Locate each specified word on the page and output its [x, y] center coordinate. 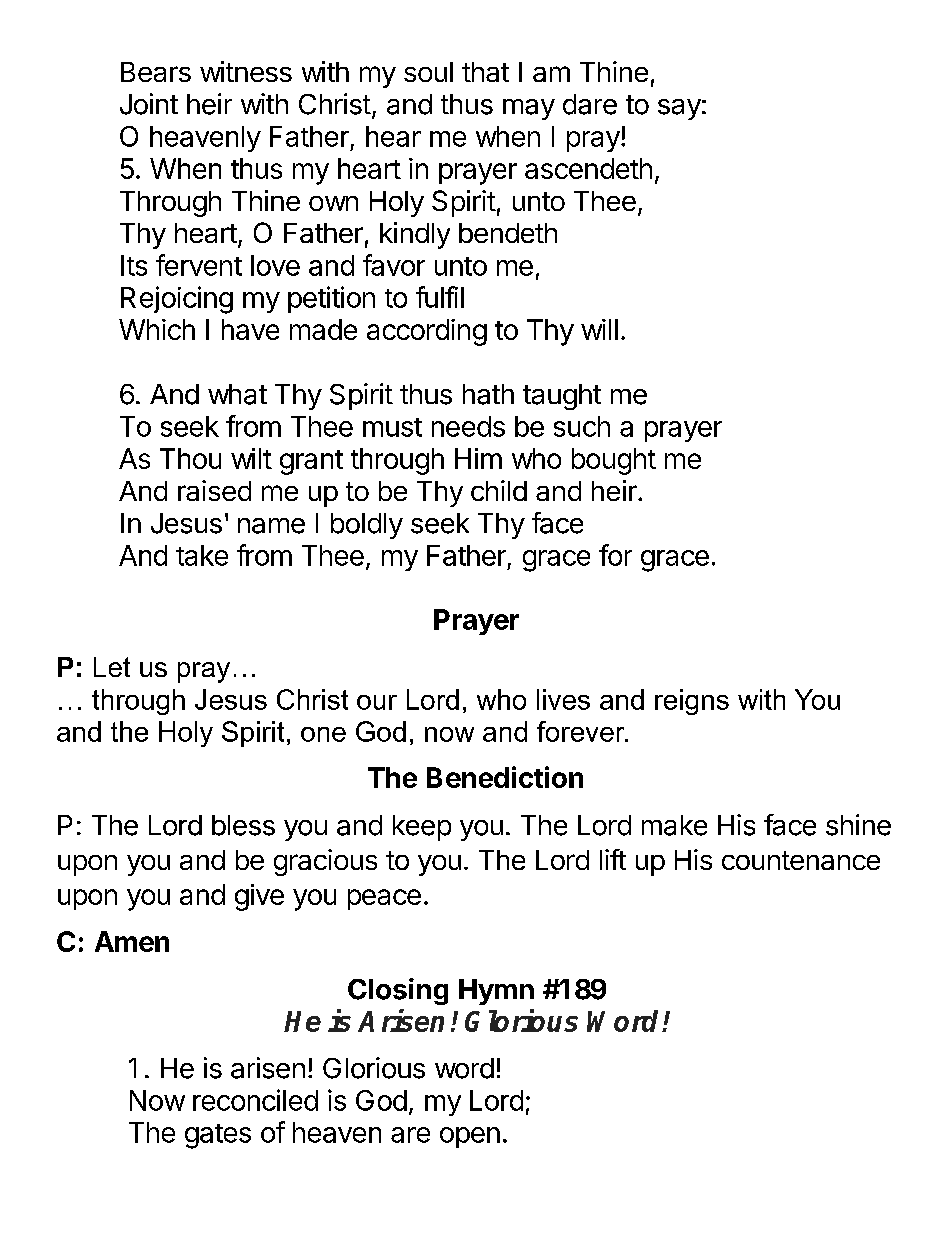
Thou [190, 458]
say [679, 109]
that [485, 72]
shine [858, 825]
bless [243, 825]
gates [218, 1136]
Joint [149, 104]
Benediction [505, 777]
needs [468, 426]
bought [614, 461]
